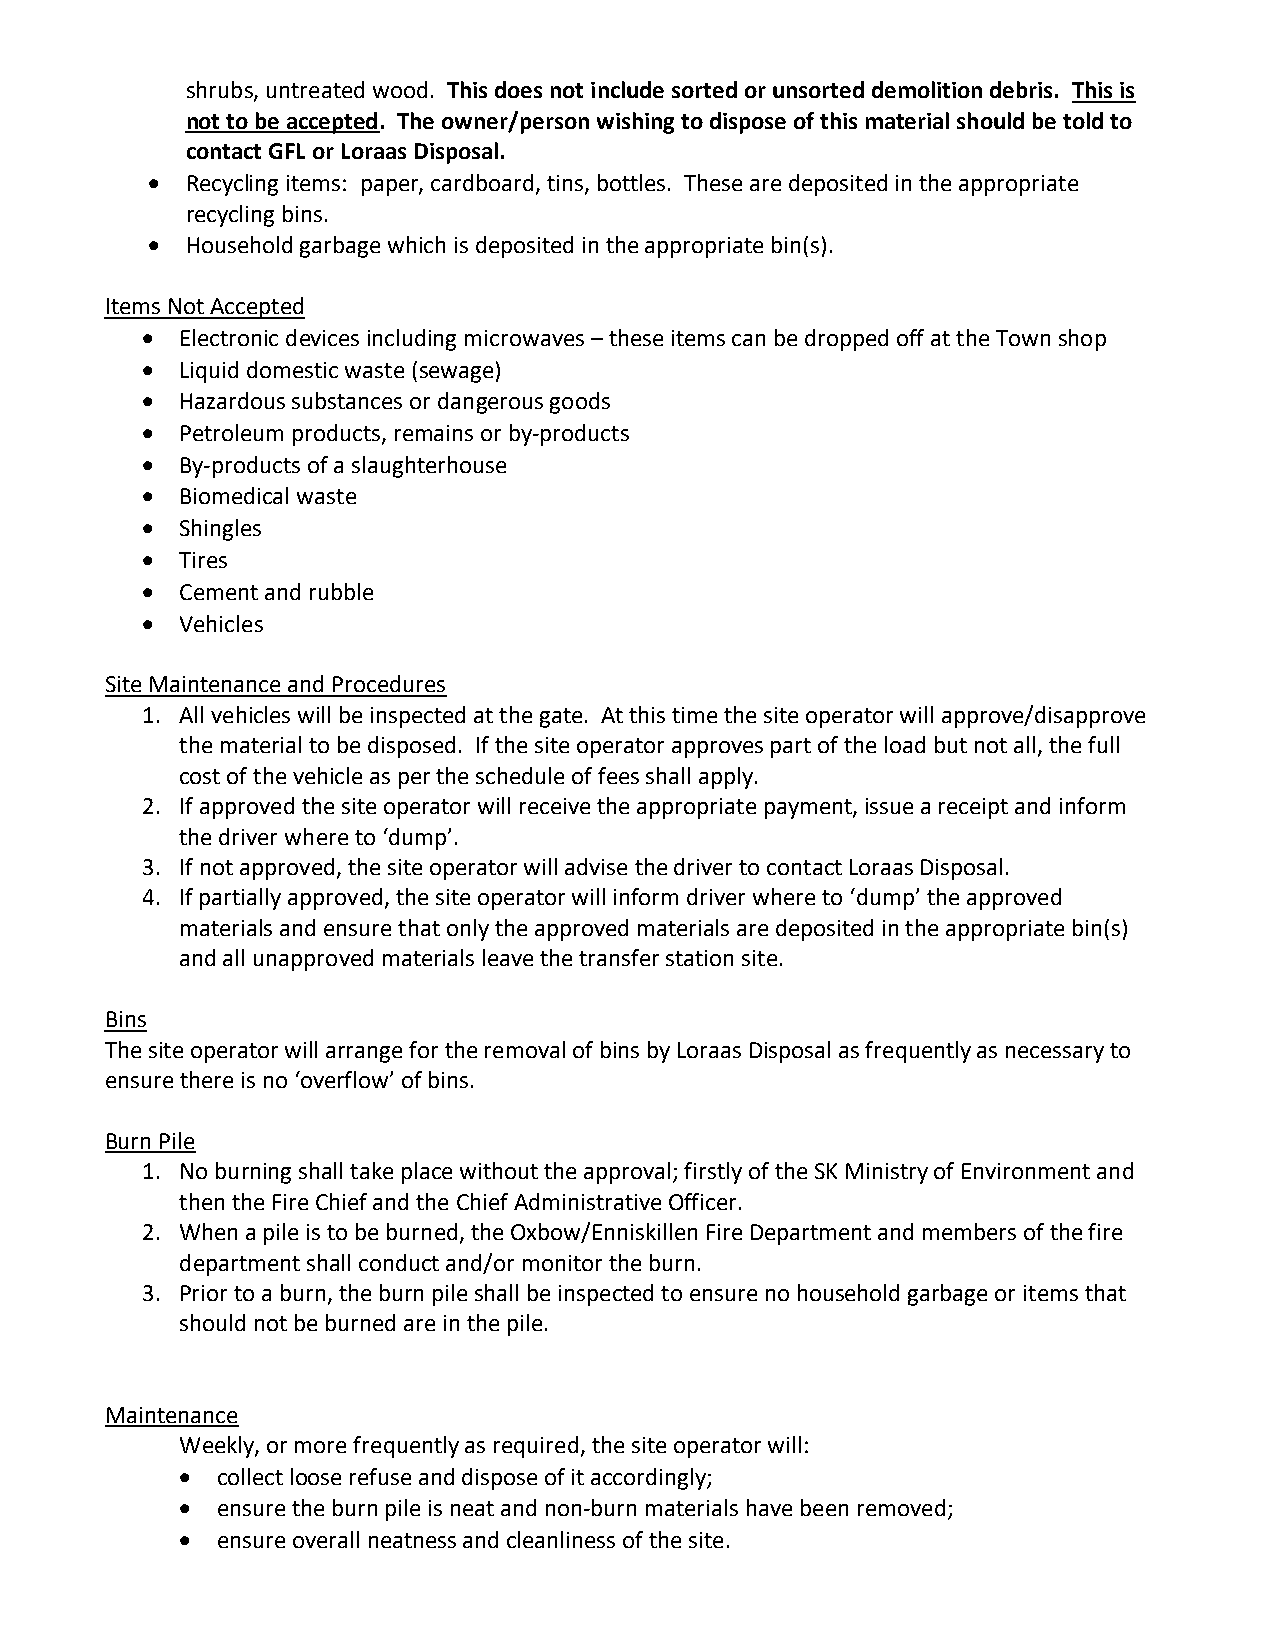  What do you see at coordinates (649, 1479) in the page?
I see `accordingly` at bounding box center [649, 1479].
